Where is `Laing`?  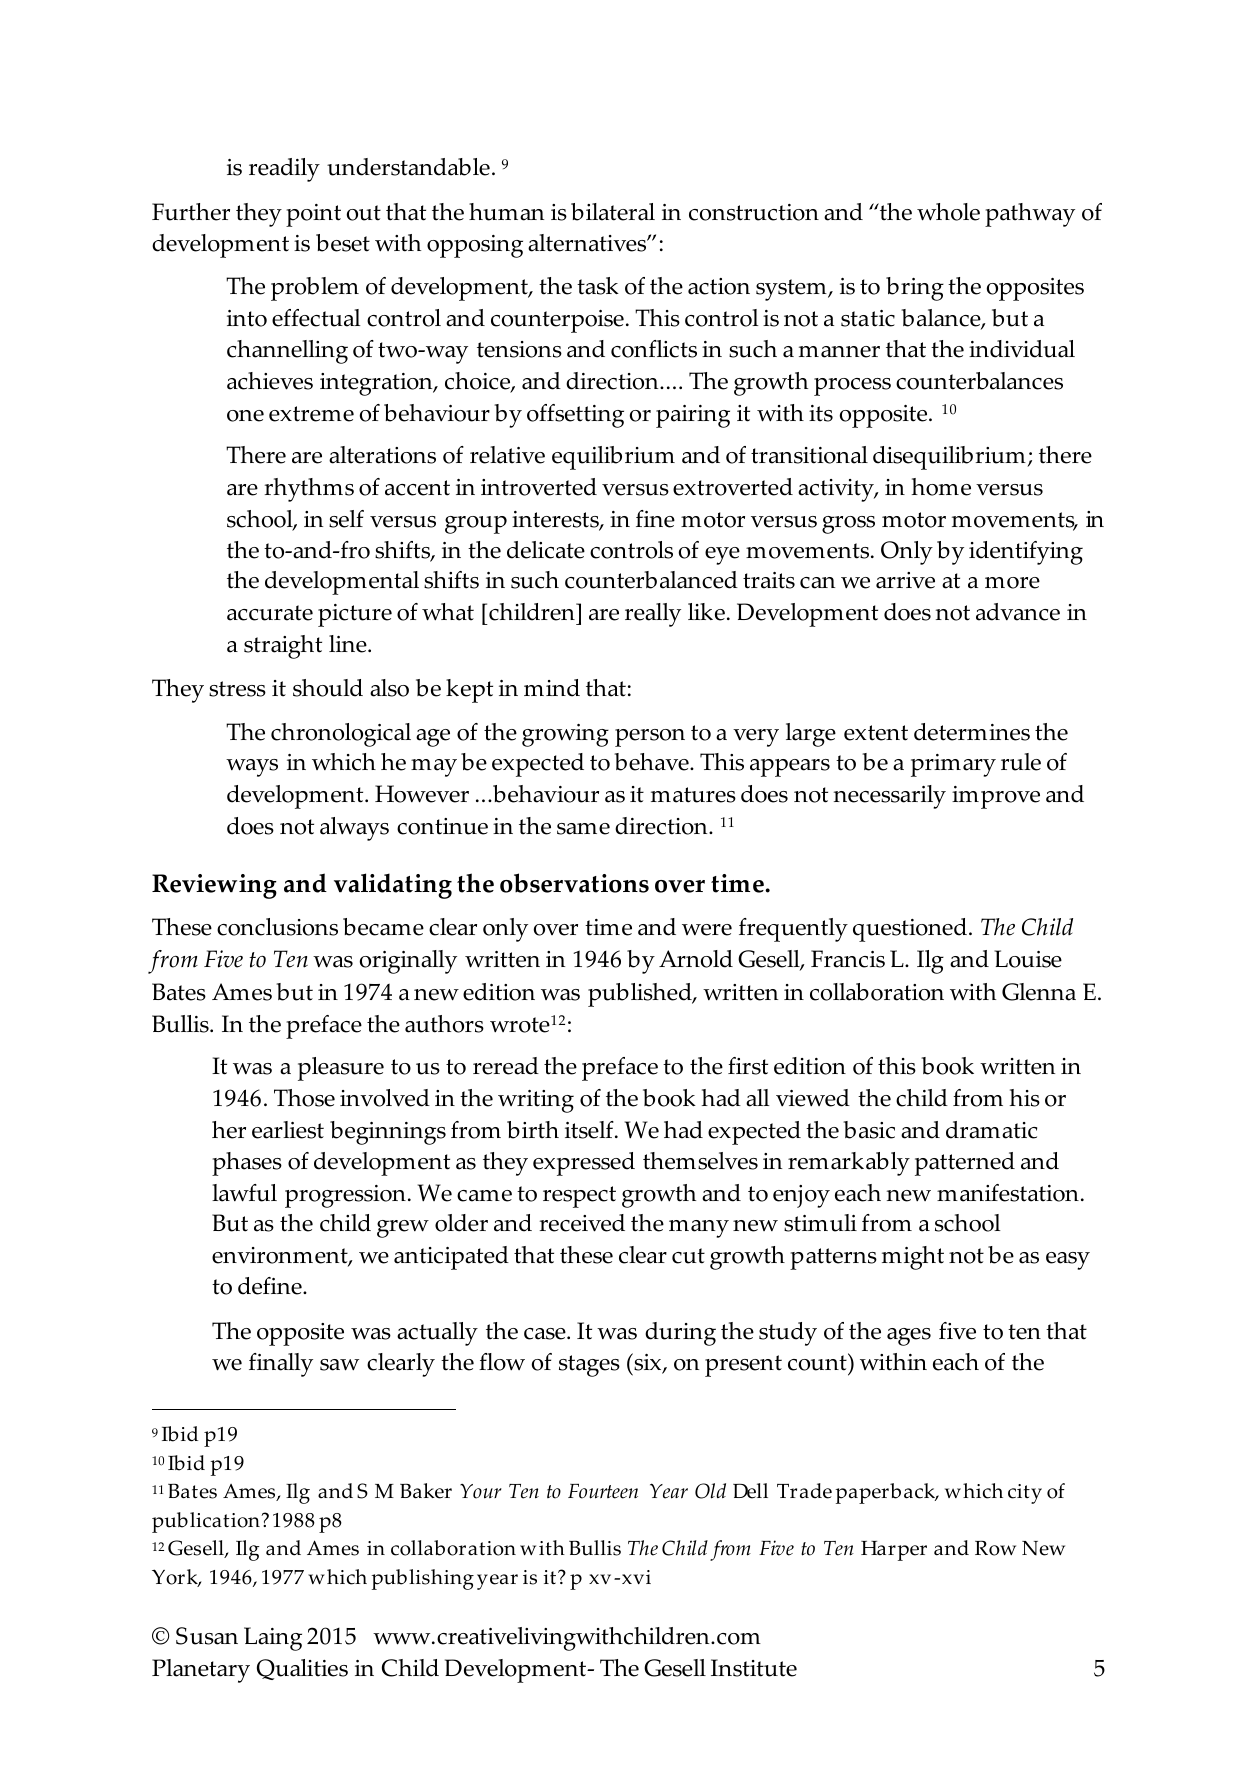
Laing is located at coordinates (273, 1639).
